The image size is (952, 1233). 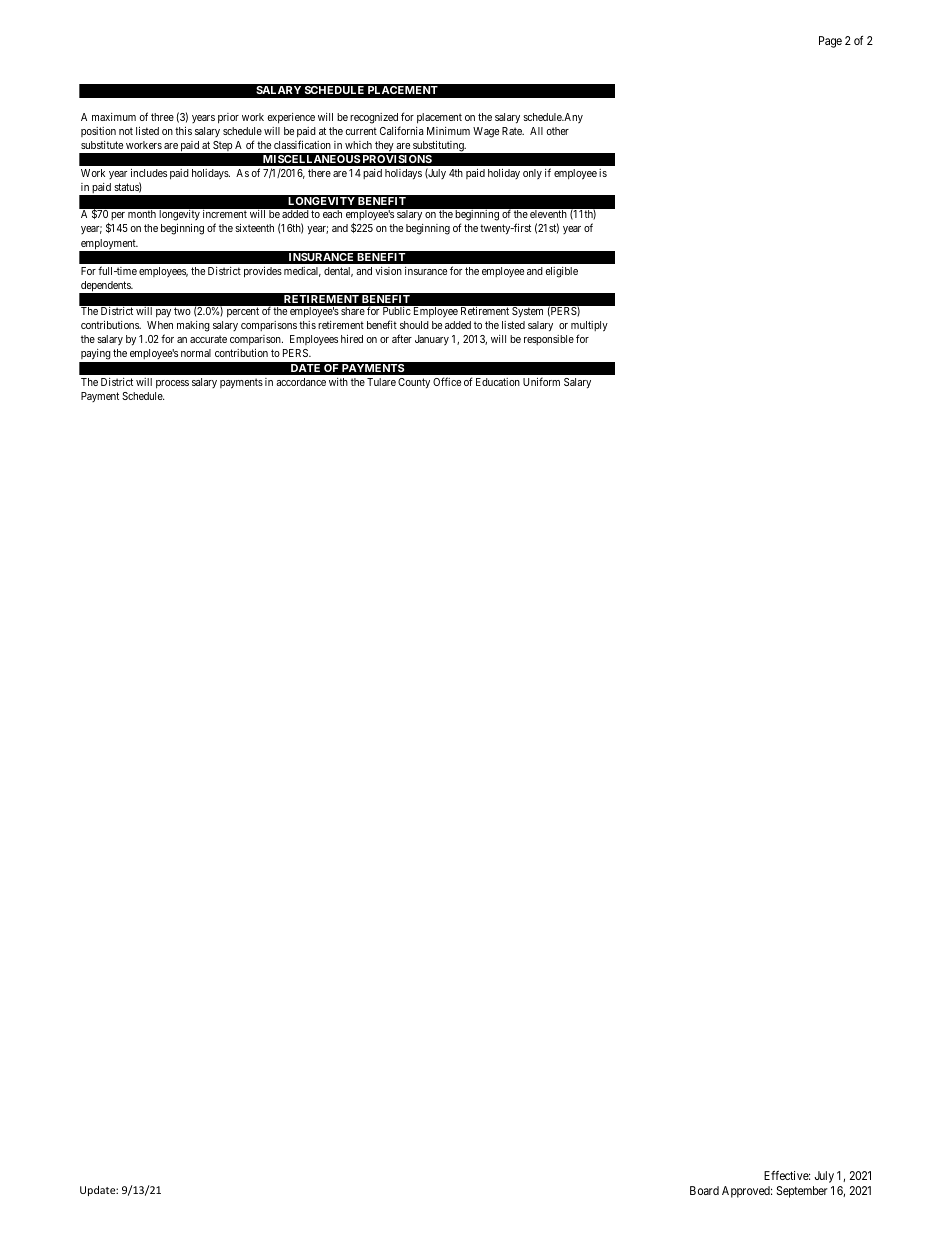 I want to click on Office, so click(x=447, y=381).
